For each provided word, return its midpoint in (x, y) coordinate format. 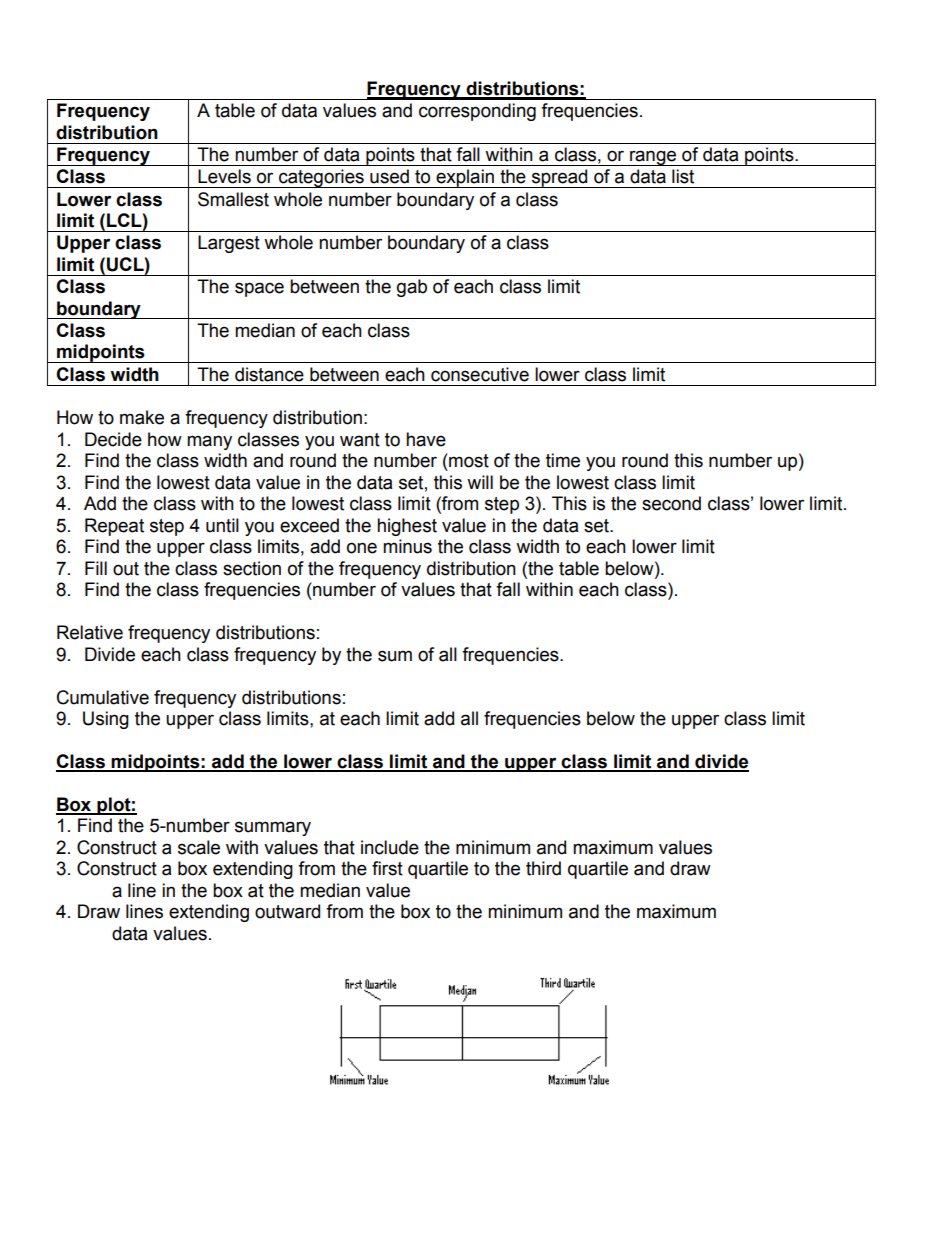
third (543, 868)
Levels (224, 176)
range (653, 158)
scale (199, 847)
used (389, 176)
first (387, 868)
